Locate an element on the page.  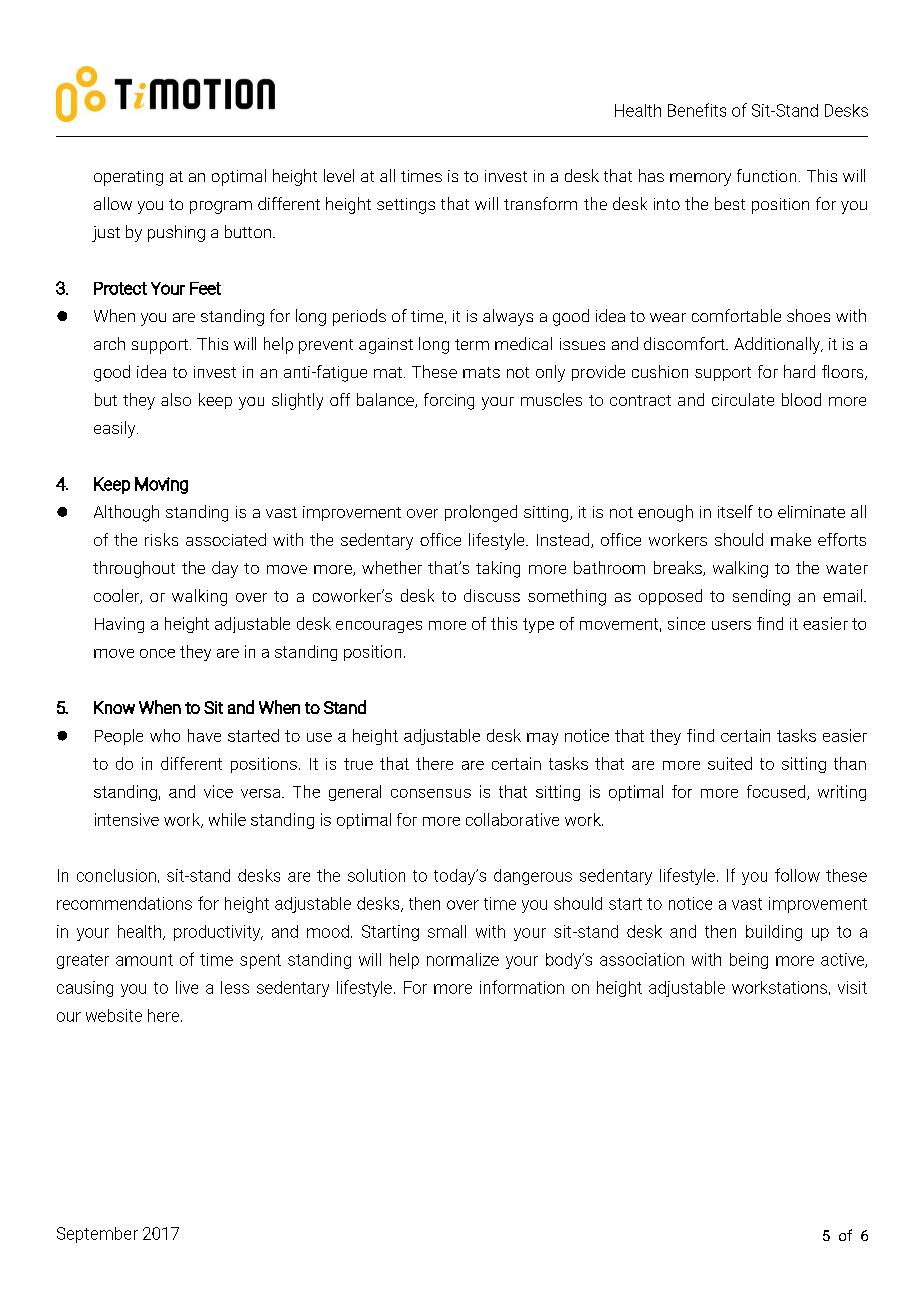
follow is located at coordinates (797, 875).
